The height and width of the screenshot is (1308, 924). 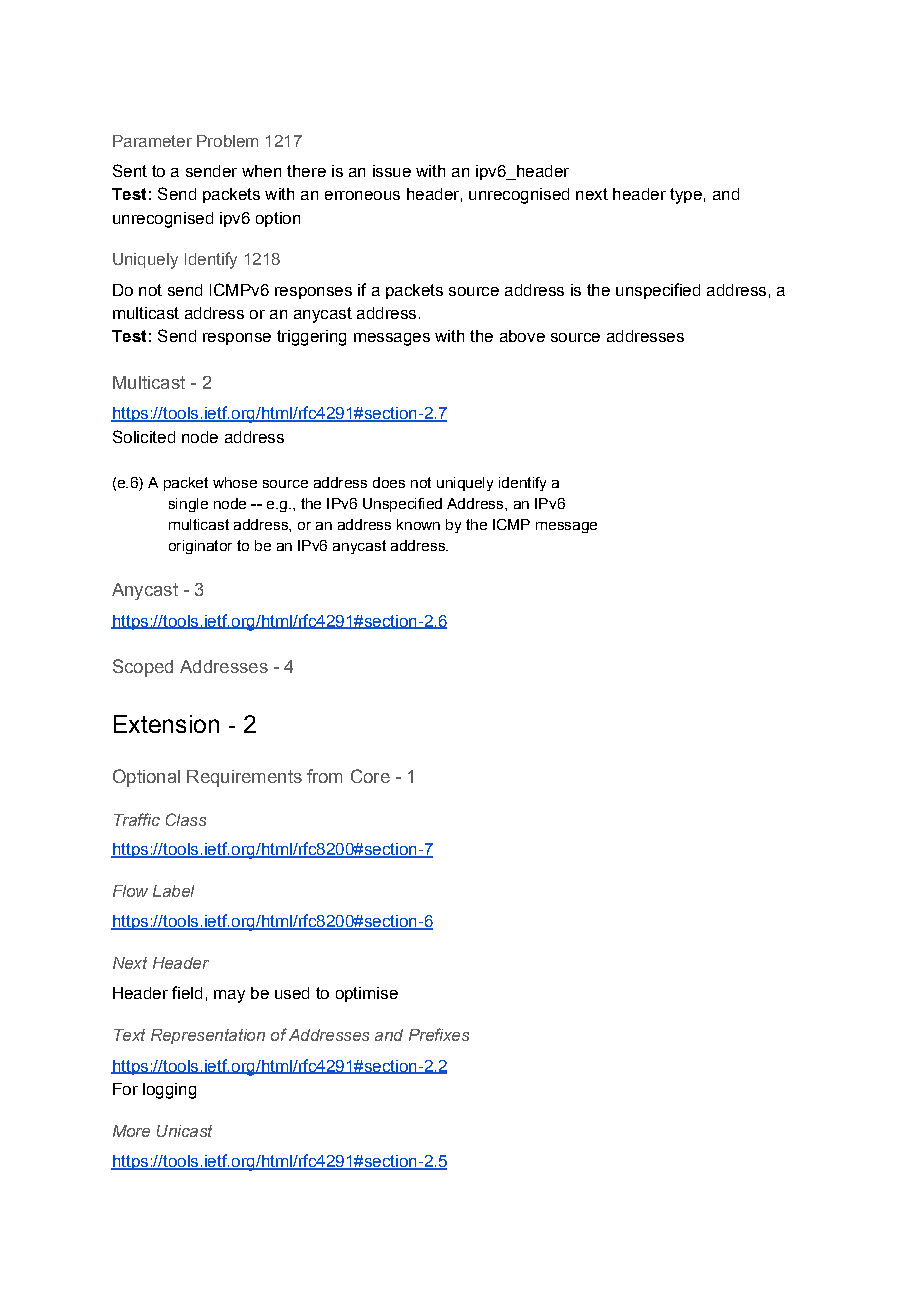 What do you see at coordinates (169, 1091) in the screenshot?
I see `logging` at bounding box center [169, 1091].
